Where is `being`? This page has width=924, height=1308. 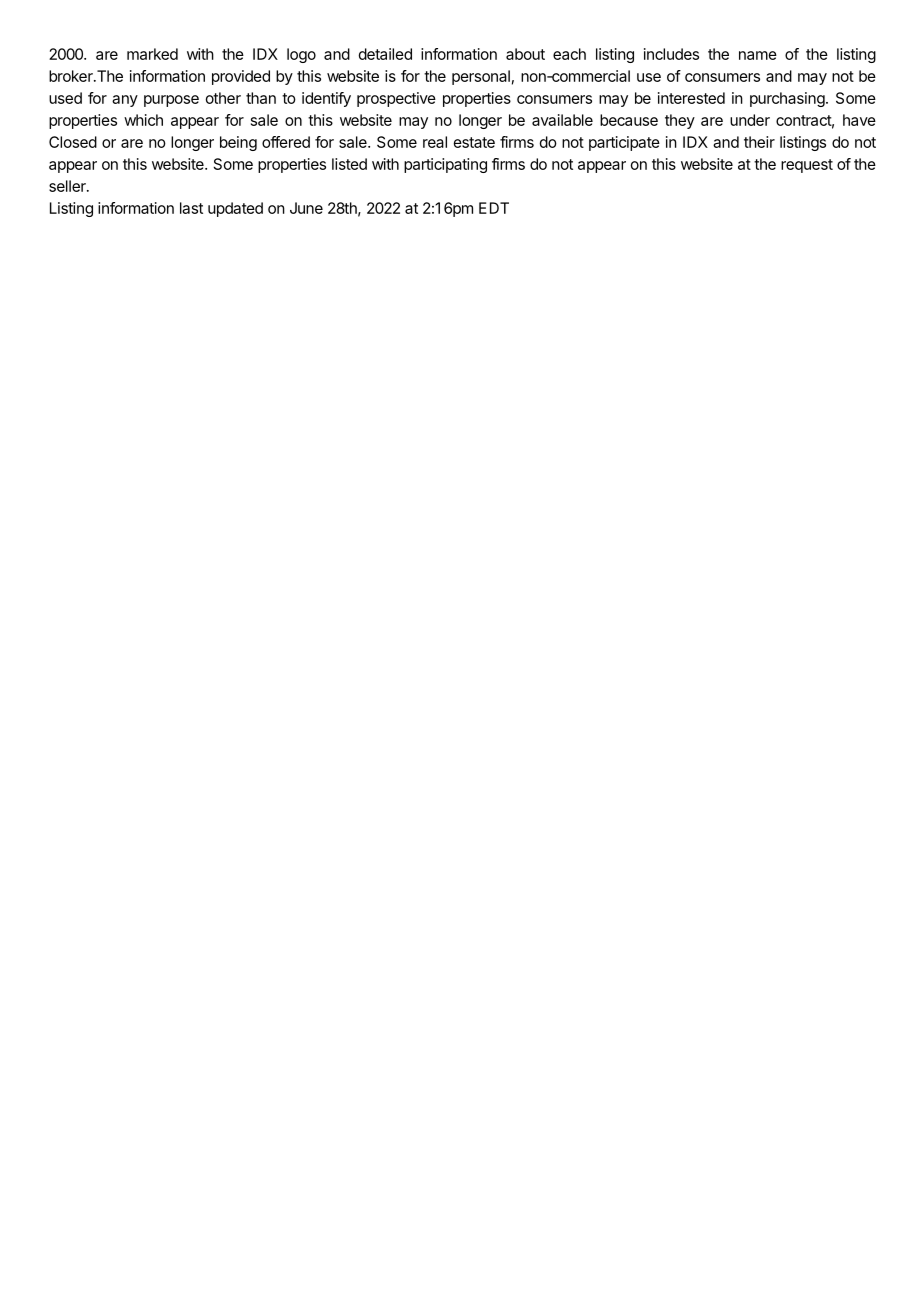 being is located at coordinates (238, 143).
